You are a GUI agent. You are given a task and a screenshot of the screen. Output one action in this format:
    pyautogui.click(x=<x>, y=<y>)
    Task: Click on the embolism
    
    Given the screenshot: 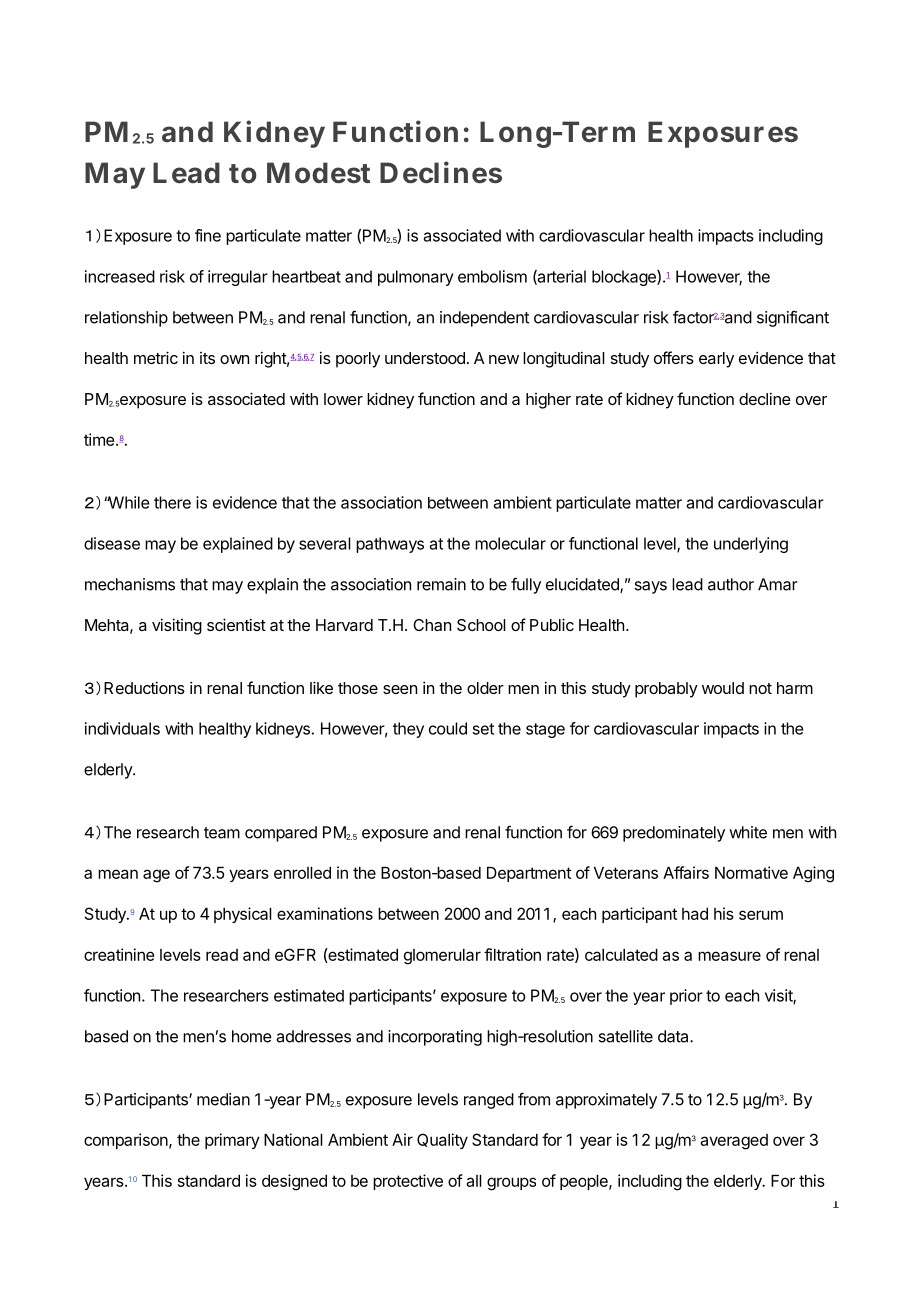 What is the action you would take?
    pyautogui.click(x=492, y=276)
